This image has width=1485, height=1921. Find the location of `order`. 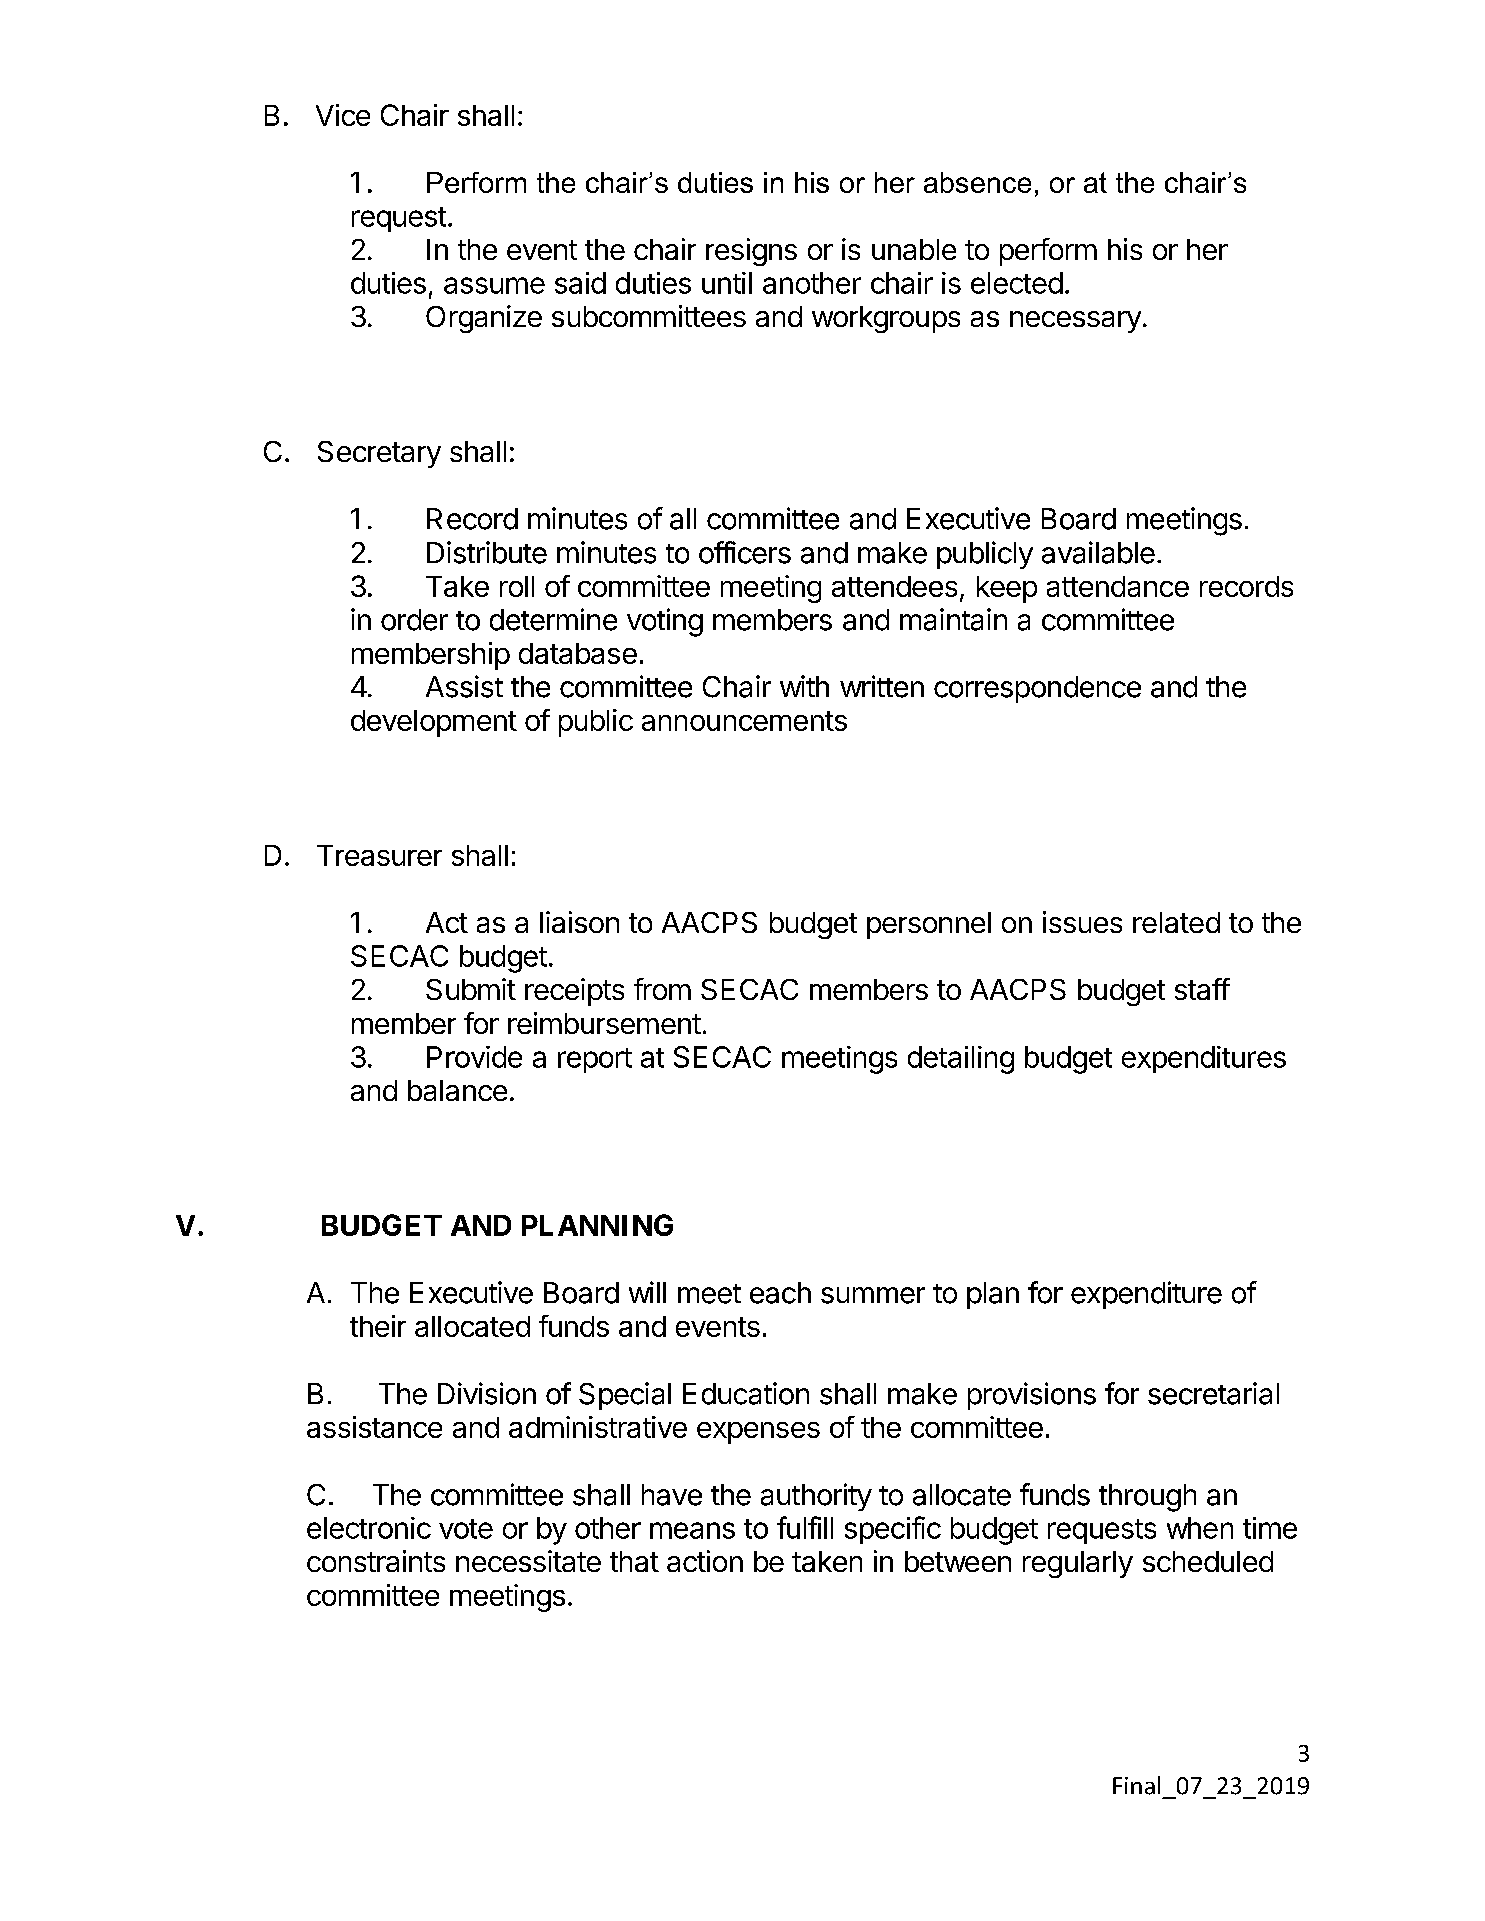

order is located at coordinates (414, 620).
